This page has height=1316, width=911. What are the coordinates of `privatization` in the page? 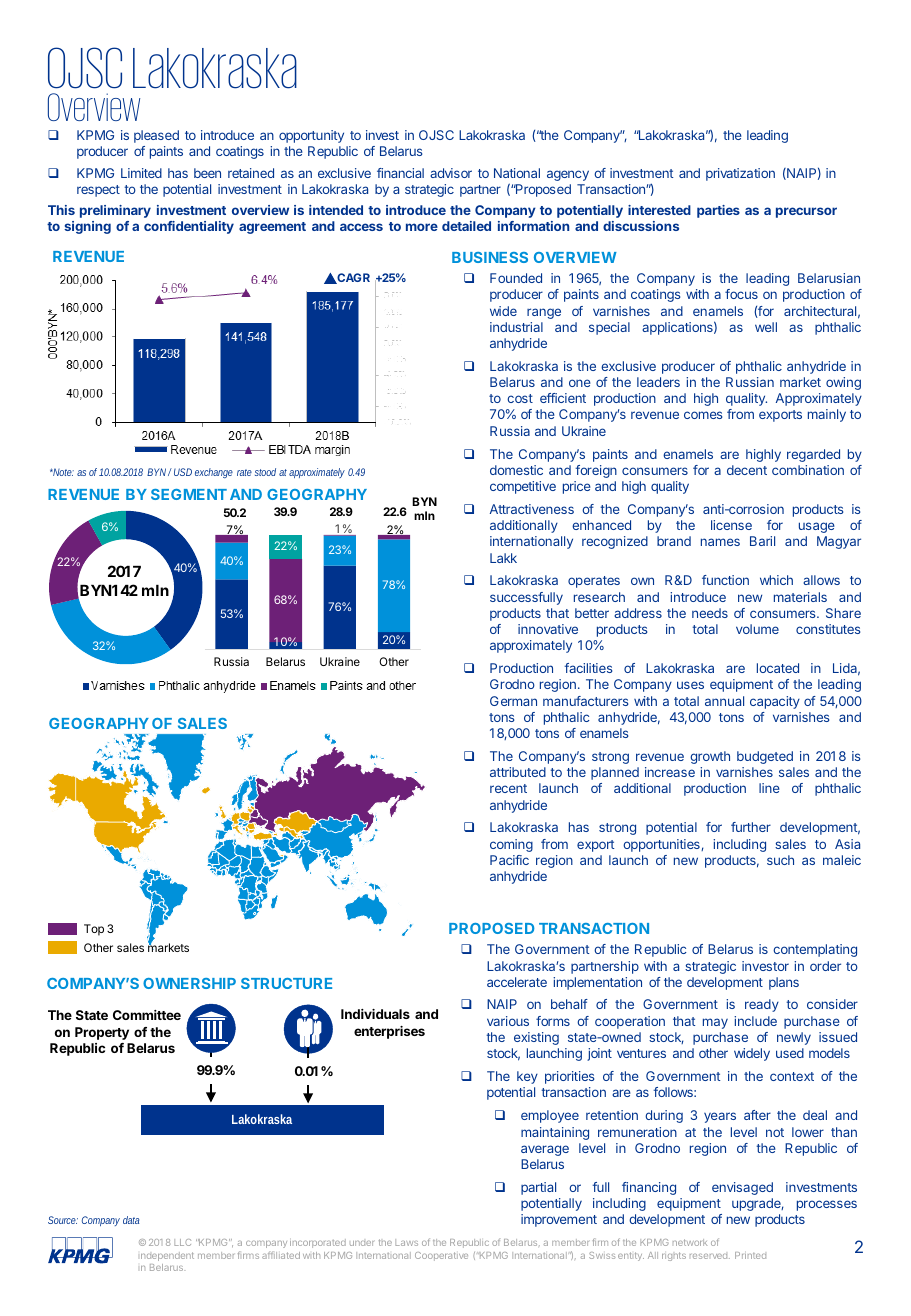 It's located at (740, 174).
